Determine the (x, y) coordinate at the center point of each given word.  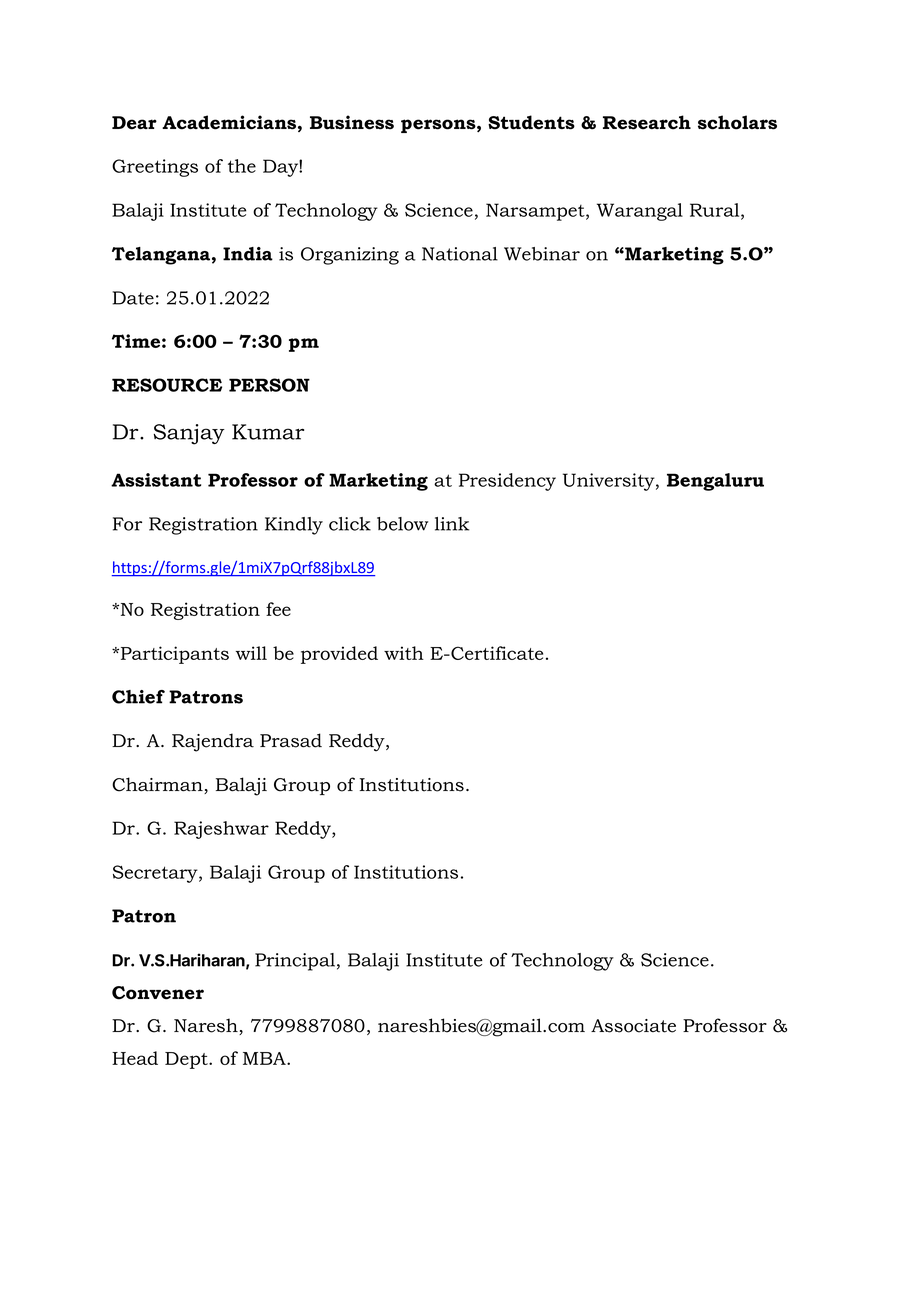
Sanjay (189, 434)
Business (352, 122)
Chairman (158, 785)
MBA (265, 1058)
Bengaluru (715, 482)
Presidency (507, 482)
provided (339, 655)
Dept (187, 1060)
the (242, 166)
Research (647, 122)
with (404, 653)
